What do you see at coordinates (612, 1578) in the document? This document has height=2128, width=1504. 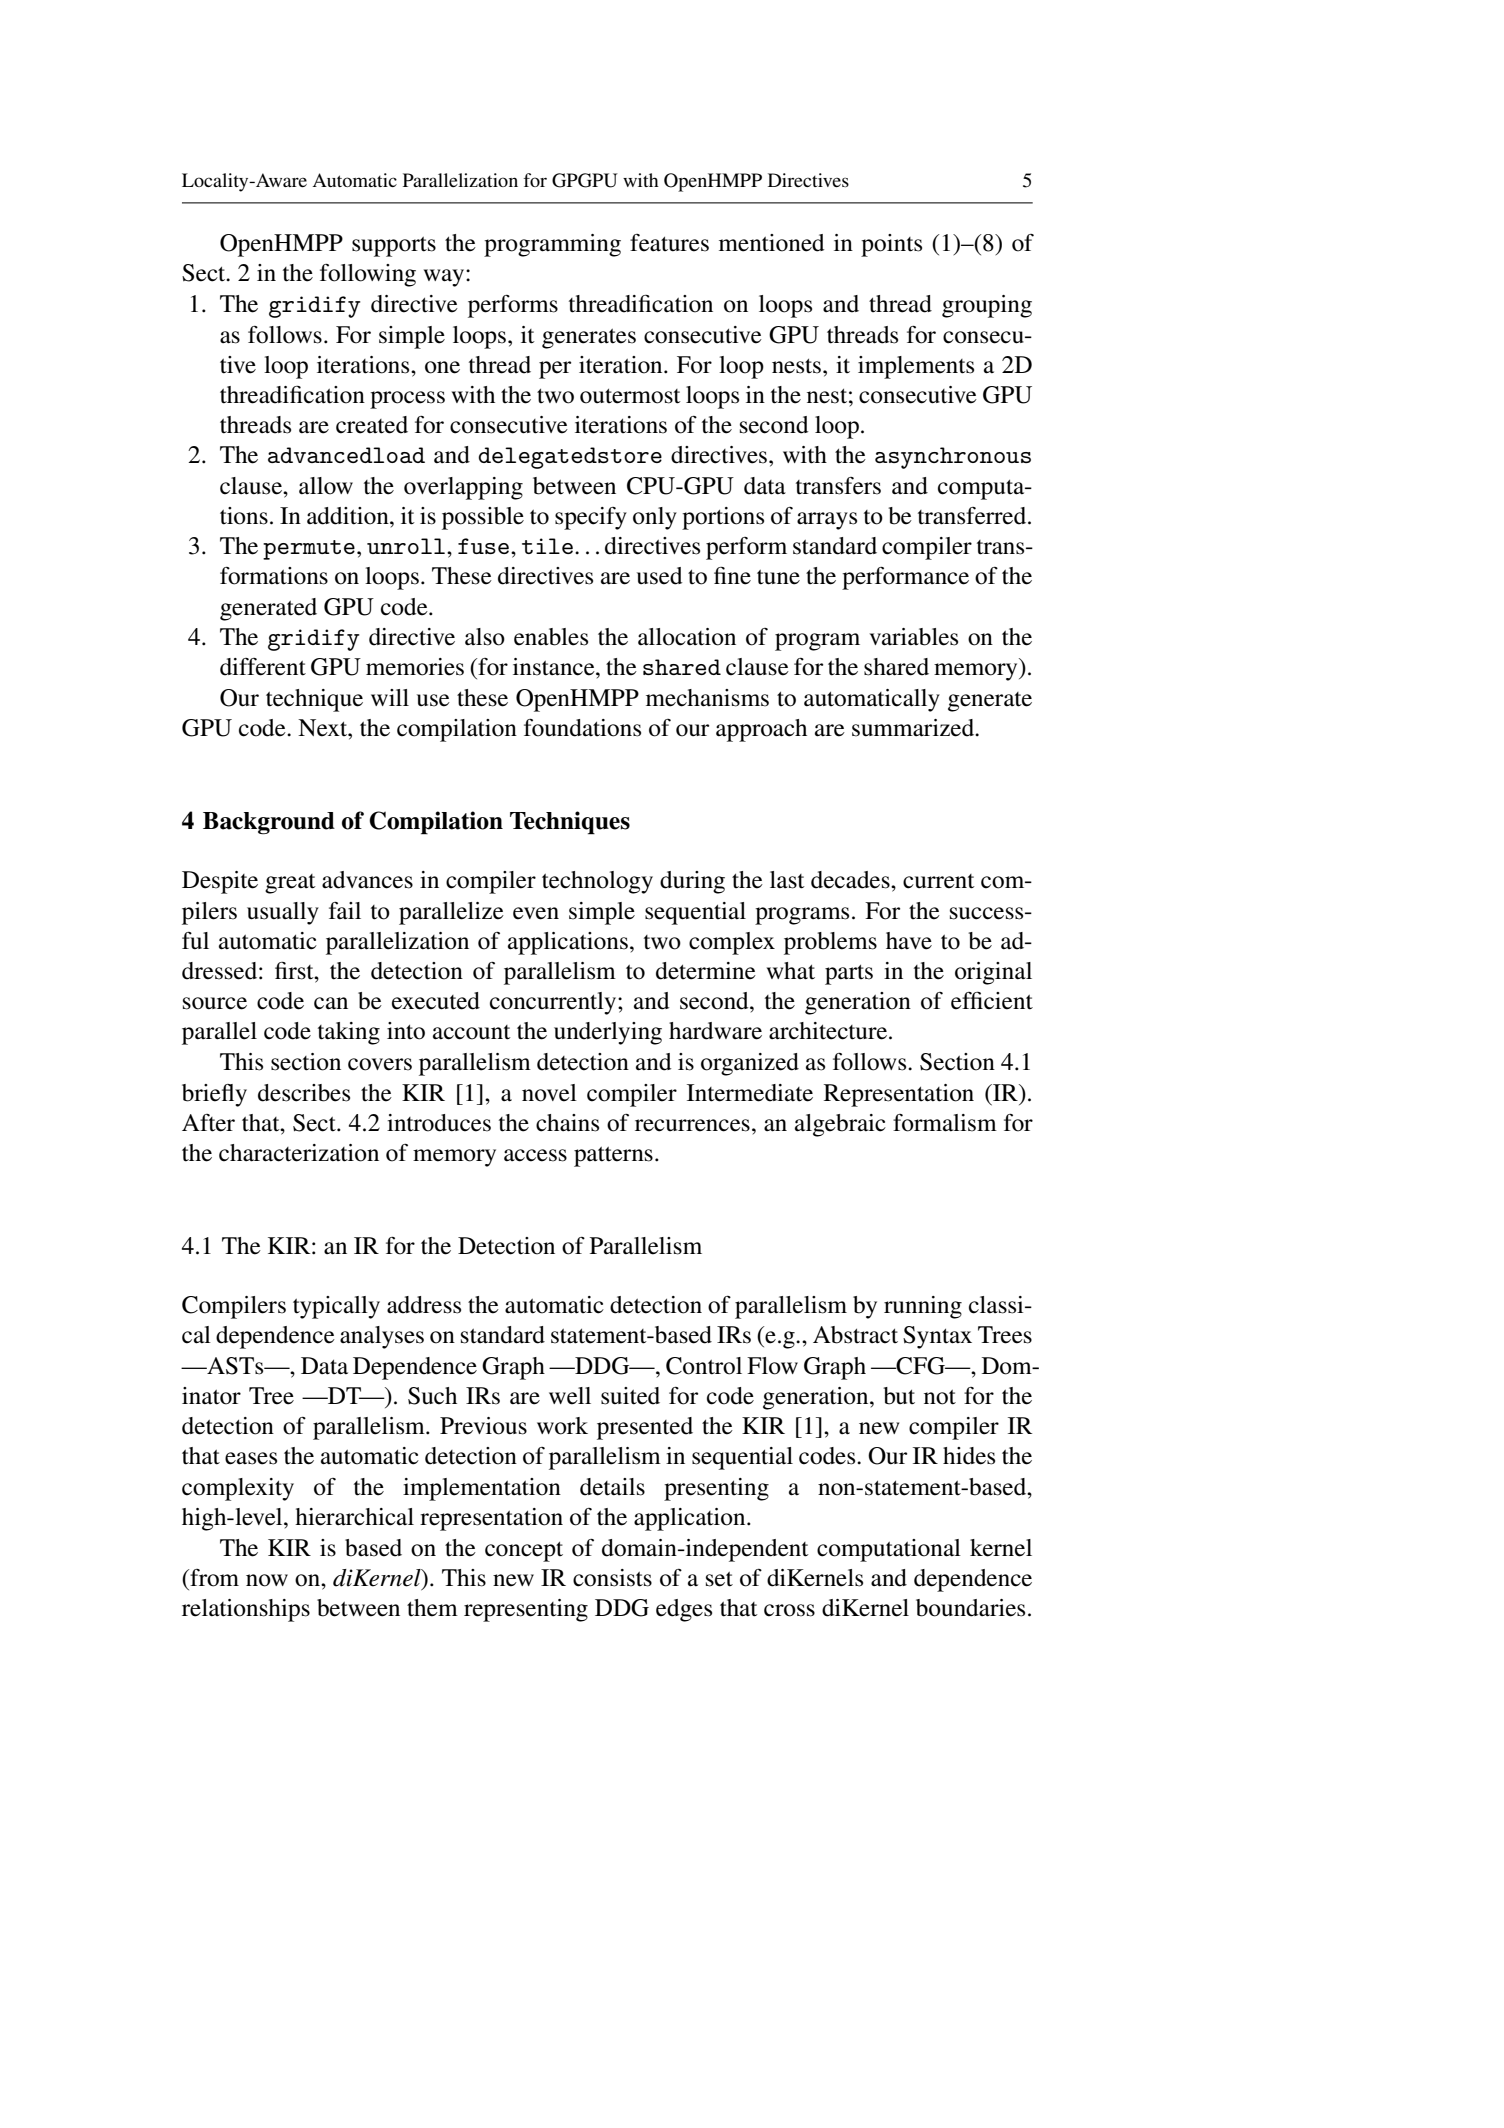 I see `consists` at bounding box center [612, 1578].
